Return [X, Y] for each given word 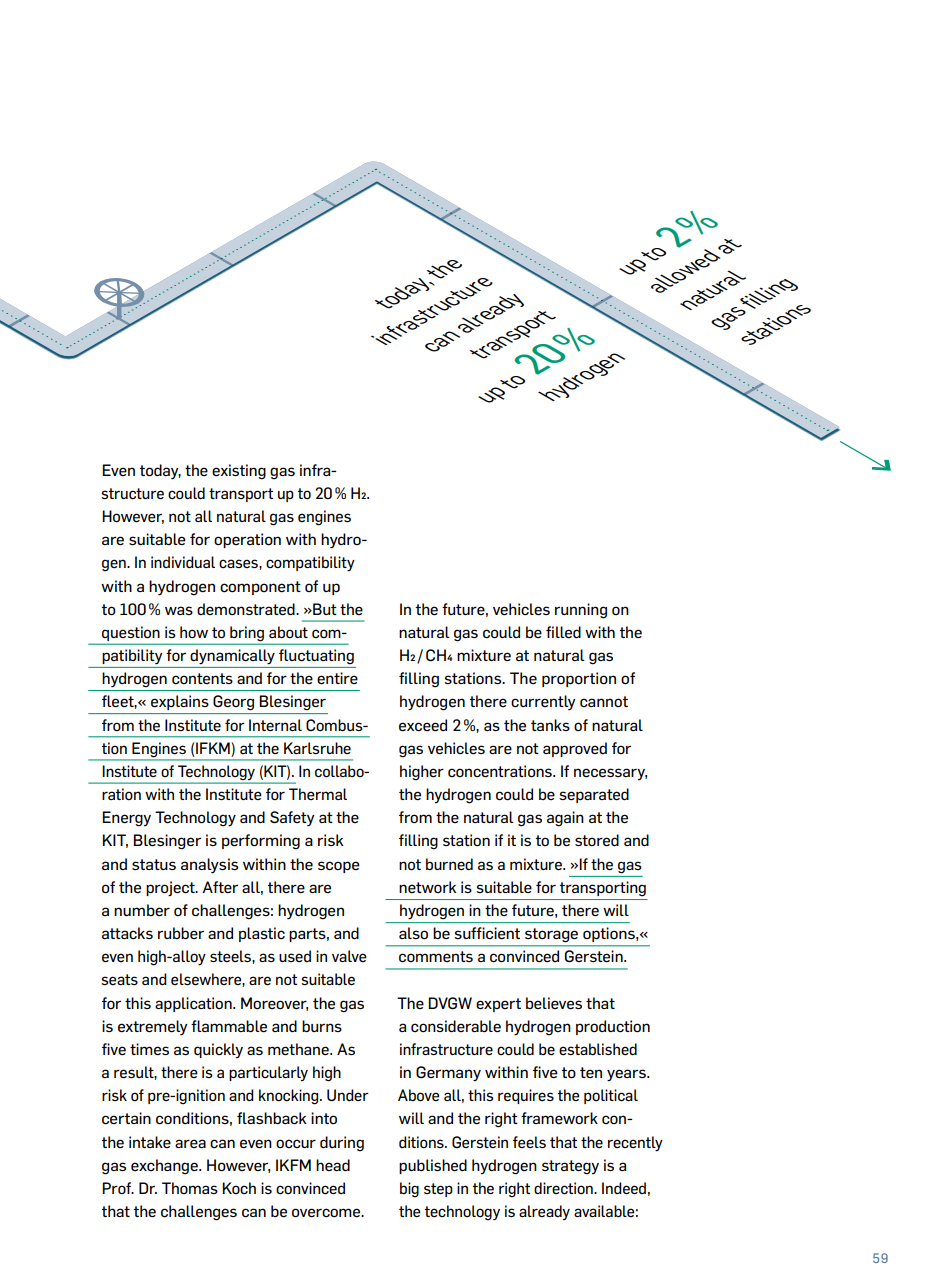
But [324, 609]
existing [239, 472]
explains [180, 702]
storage [551, 935]
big [409, 1190]
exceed [423, 725]
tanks [550, 725]
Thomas [190, 1188]
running [581, 611]
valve [349, 956]
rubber [181, 933]
